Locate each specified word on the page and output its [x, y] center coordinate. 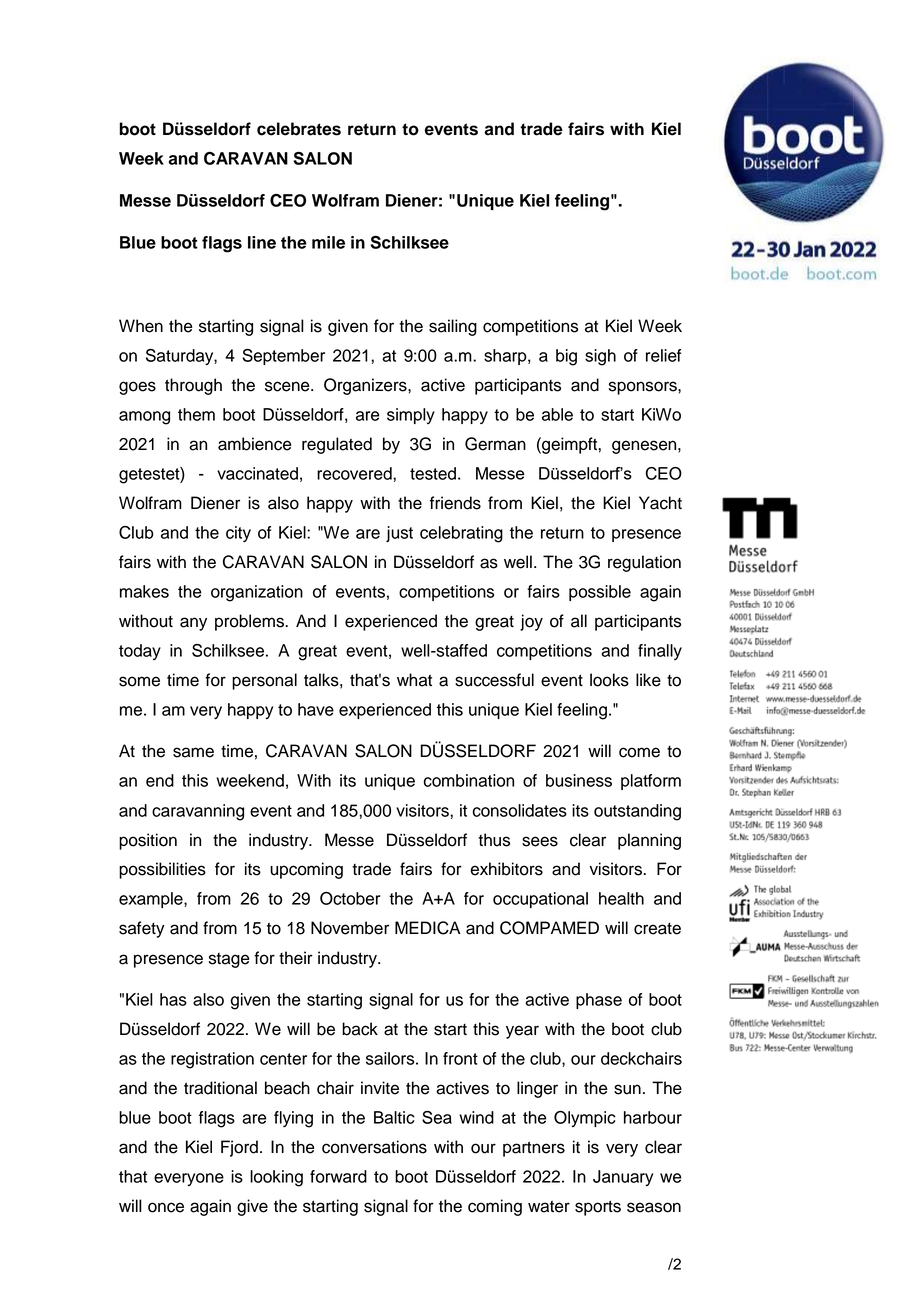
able [557, 414]
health [621, 898]
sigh [600, 357]
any [193, 624]
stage [229, 960]
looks [609, 680]
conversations [374, 1147]
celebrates [299, 129]
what [414, 680]
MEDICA [428, 928]
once [166, 1207]
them [196, 414]
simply [411, 416]
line [262, 242]
